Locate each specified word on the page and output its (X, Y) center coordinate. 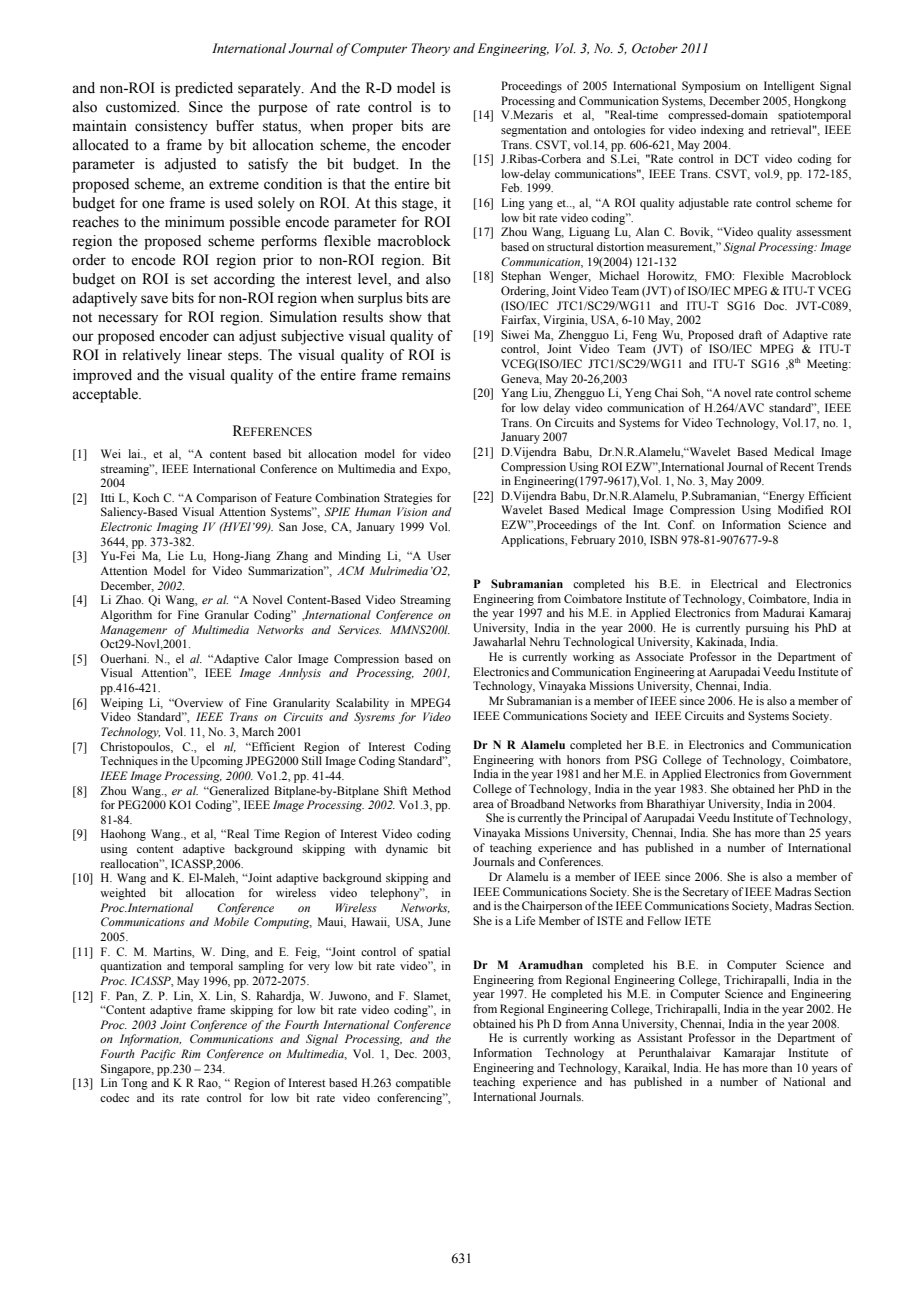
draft (750, 334)
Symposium (711, 87)
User (439, 555)
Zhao (129, 599)
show (405, 317)
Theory (431, 49)
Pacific (158, 1055)
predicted (204, 89)
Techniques (129, 762)
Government (821, 773)
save (154, 299)
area (483, 805)
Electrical (734, 583)
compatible (423, 1084)
